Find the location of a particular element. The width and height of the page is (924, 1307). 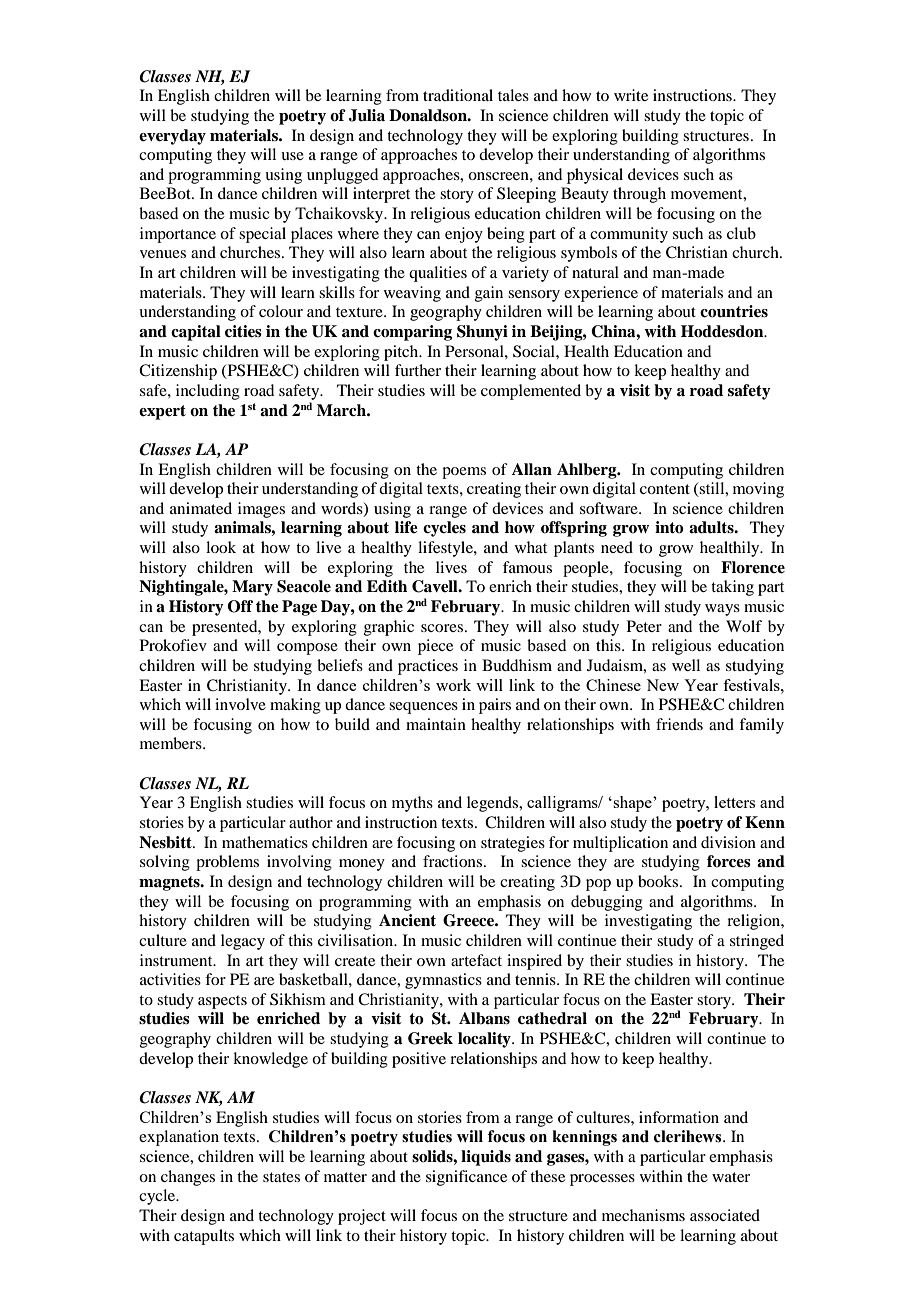

traditional is located at coordinates (458, 95).
